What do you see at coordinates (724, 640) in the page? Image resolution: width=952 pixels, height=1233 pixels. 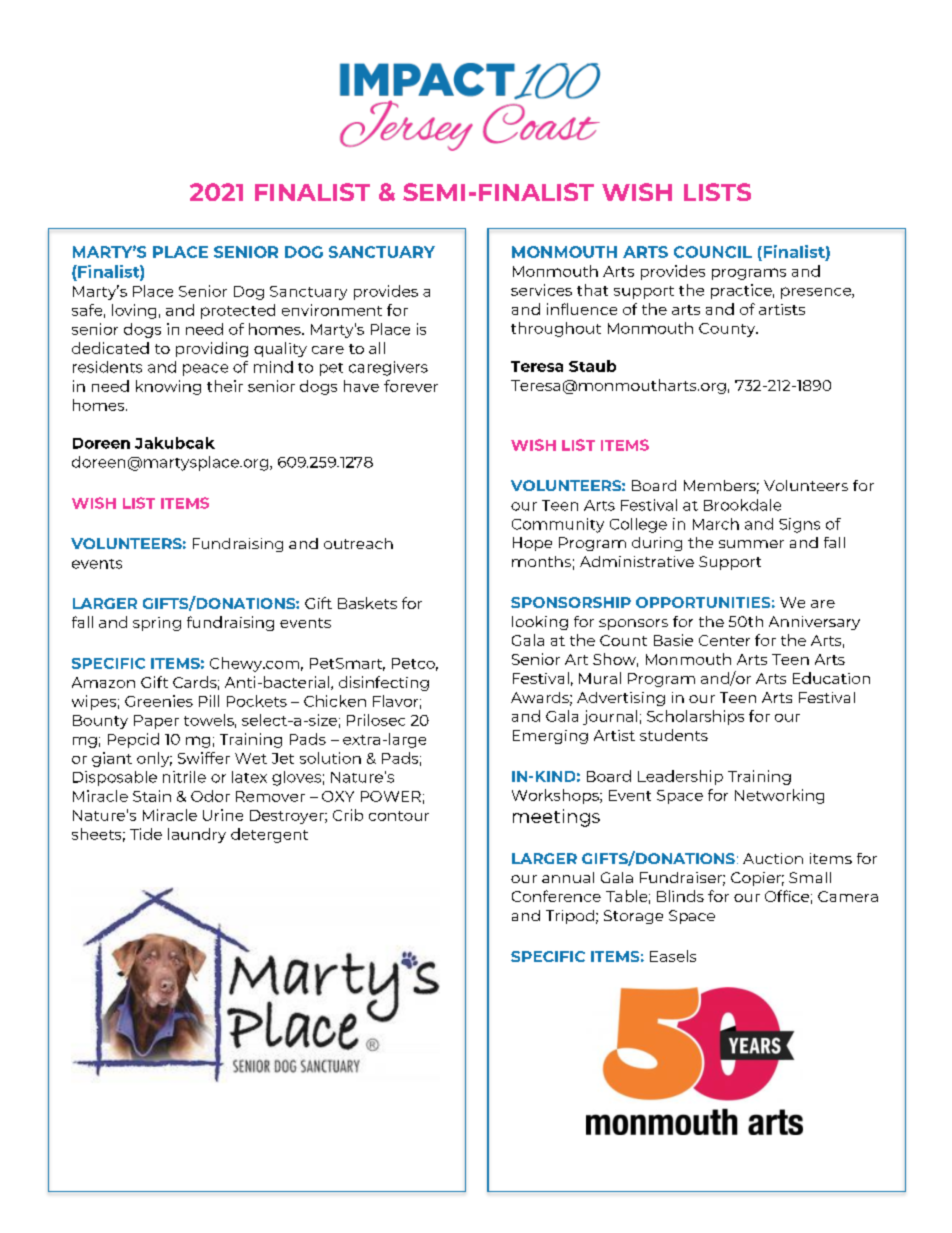 I see `Center` at bounding box center [724, 640].
